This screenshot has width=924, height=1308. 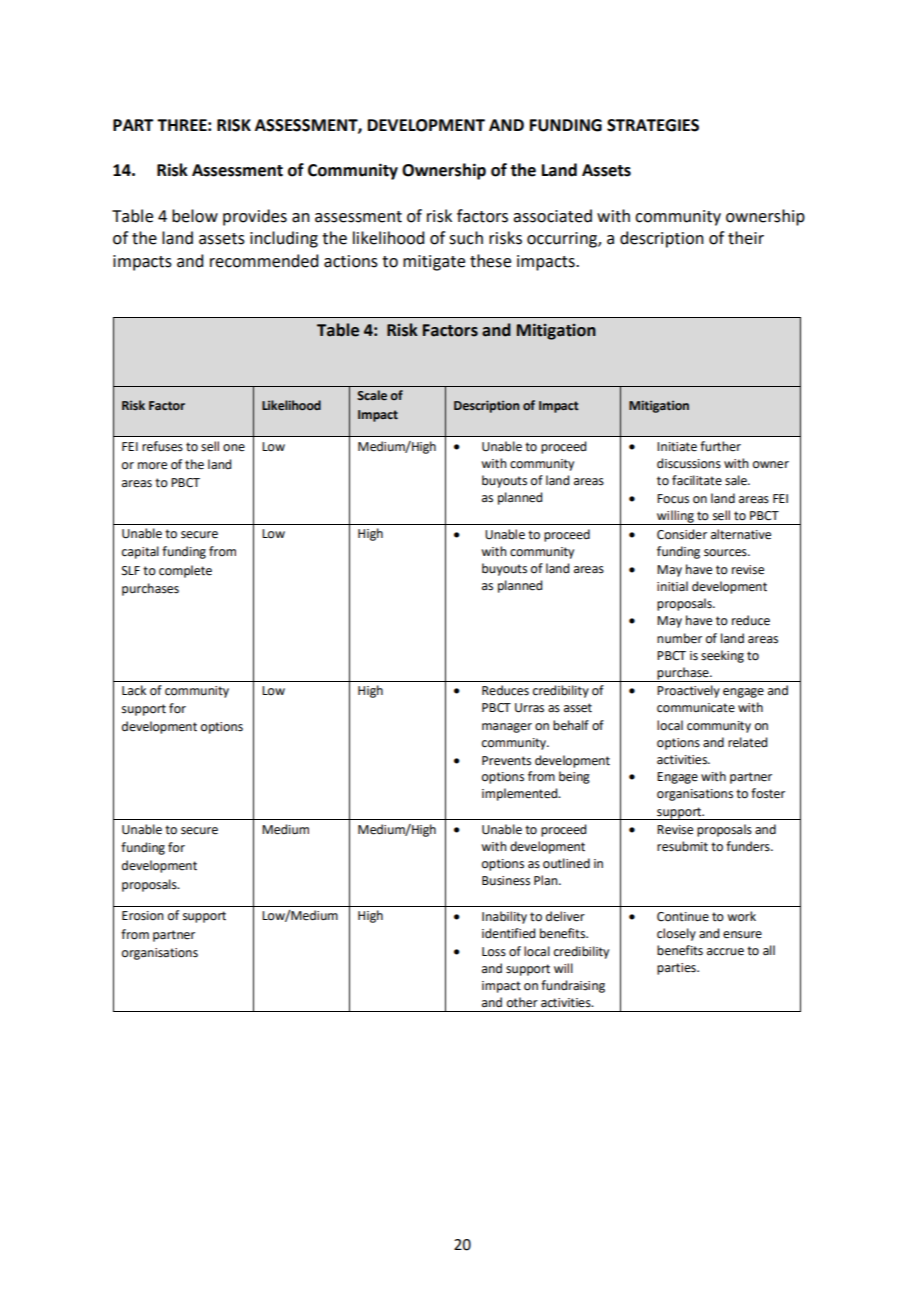 What do you see at coordinates (234, 448) in the screenshot?
I see `one` at bounding box center [234, 448].
